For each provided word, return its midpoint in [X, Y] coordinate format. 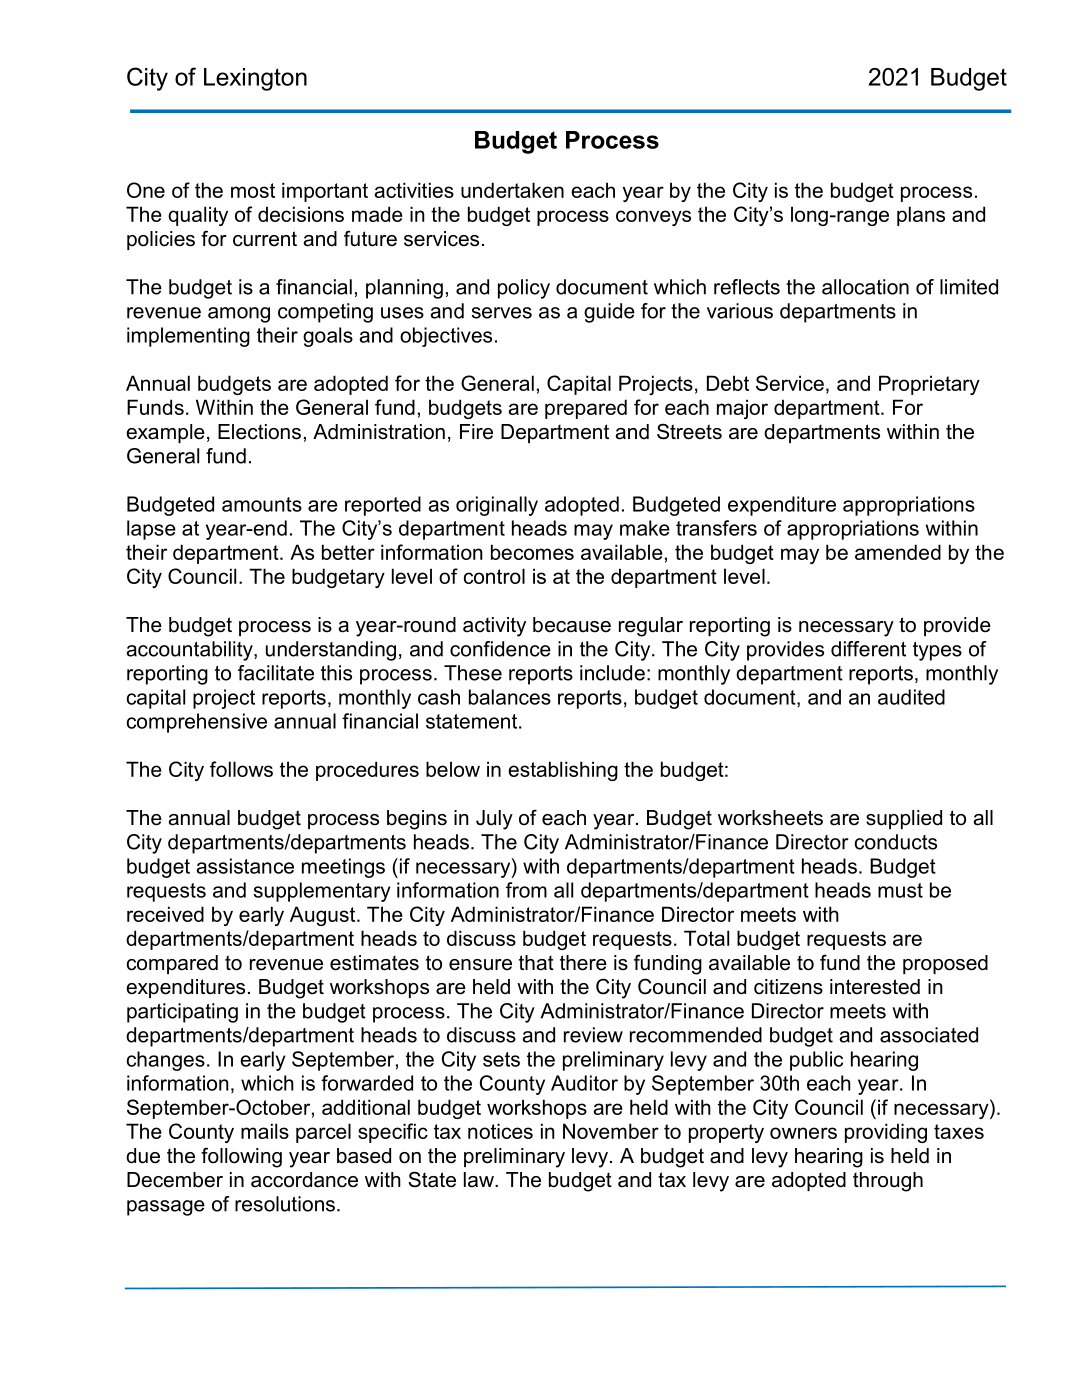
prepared [586, 409]
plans [921, 216]
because [572, 625]
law [480, 1180]
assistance [245, 866]
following [241, 1157]
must [900, 890]
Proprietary [929, 385]
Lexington [255, 79]
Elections [259, 432]
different [868, 649]
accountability [190, 651]
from [526, 890]
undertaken [512, 190]
